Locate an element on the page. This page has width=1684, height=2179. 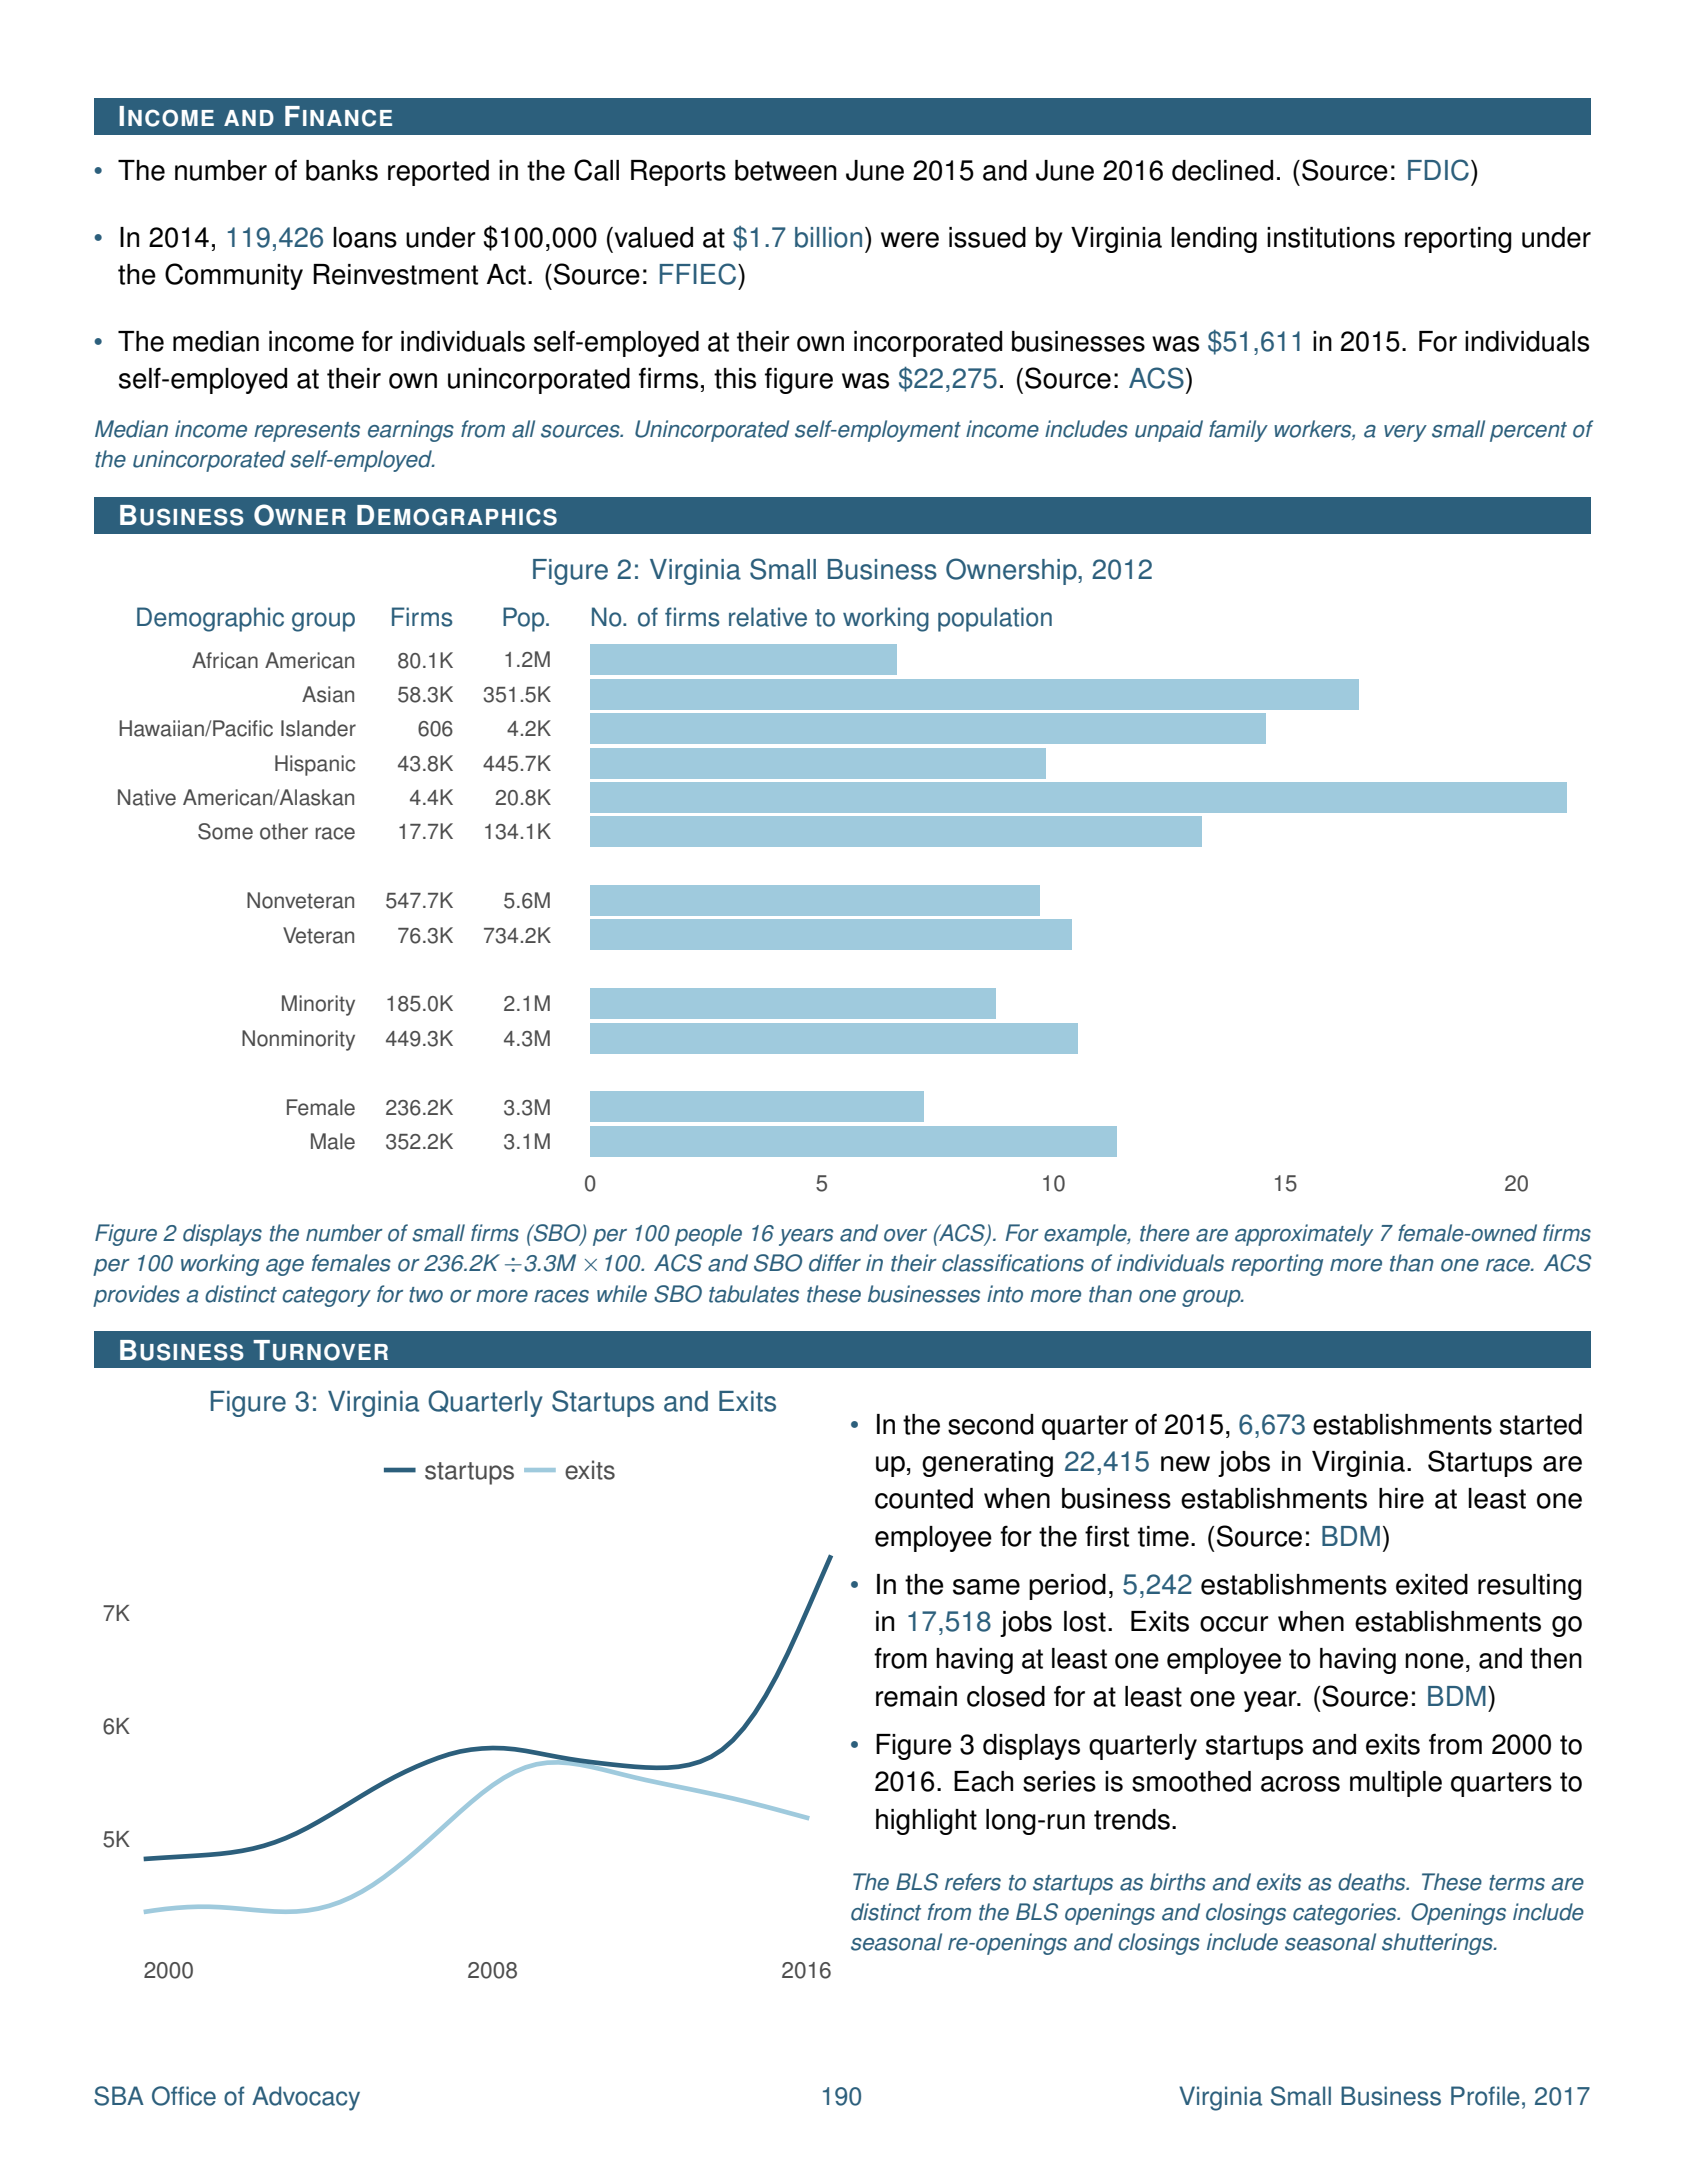
refers is located at coordinates (973, 1882).
